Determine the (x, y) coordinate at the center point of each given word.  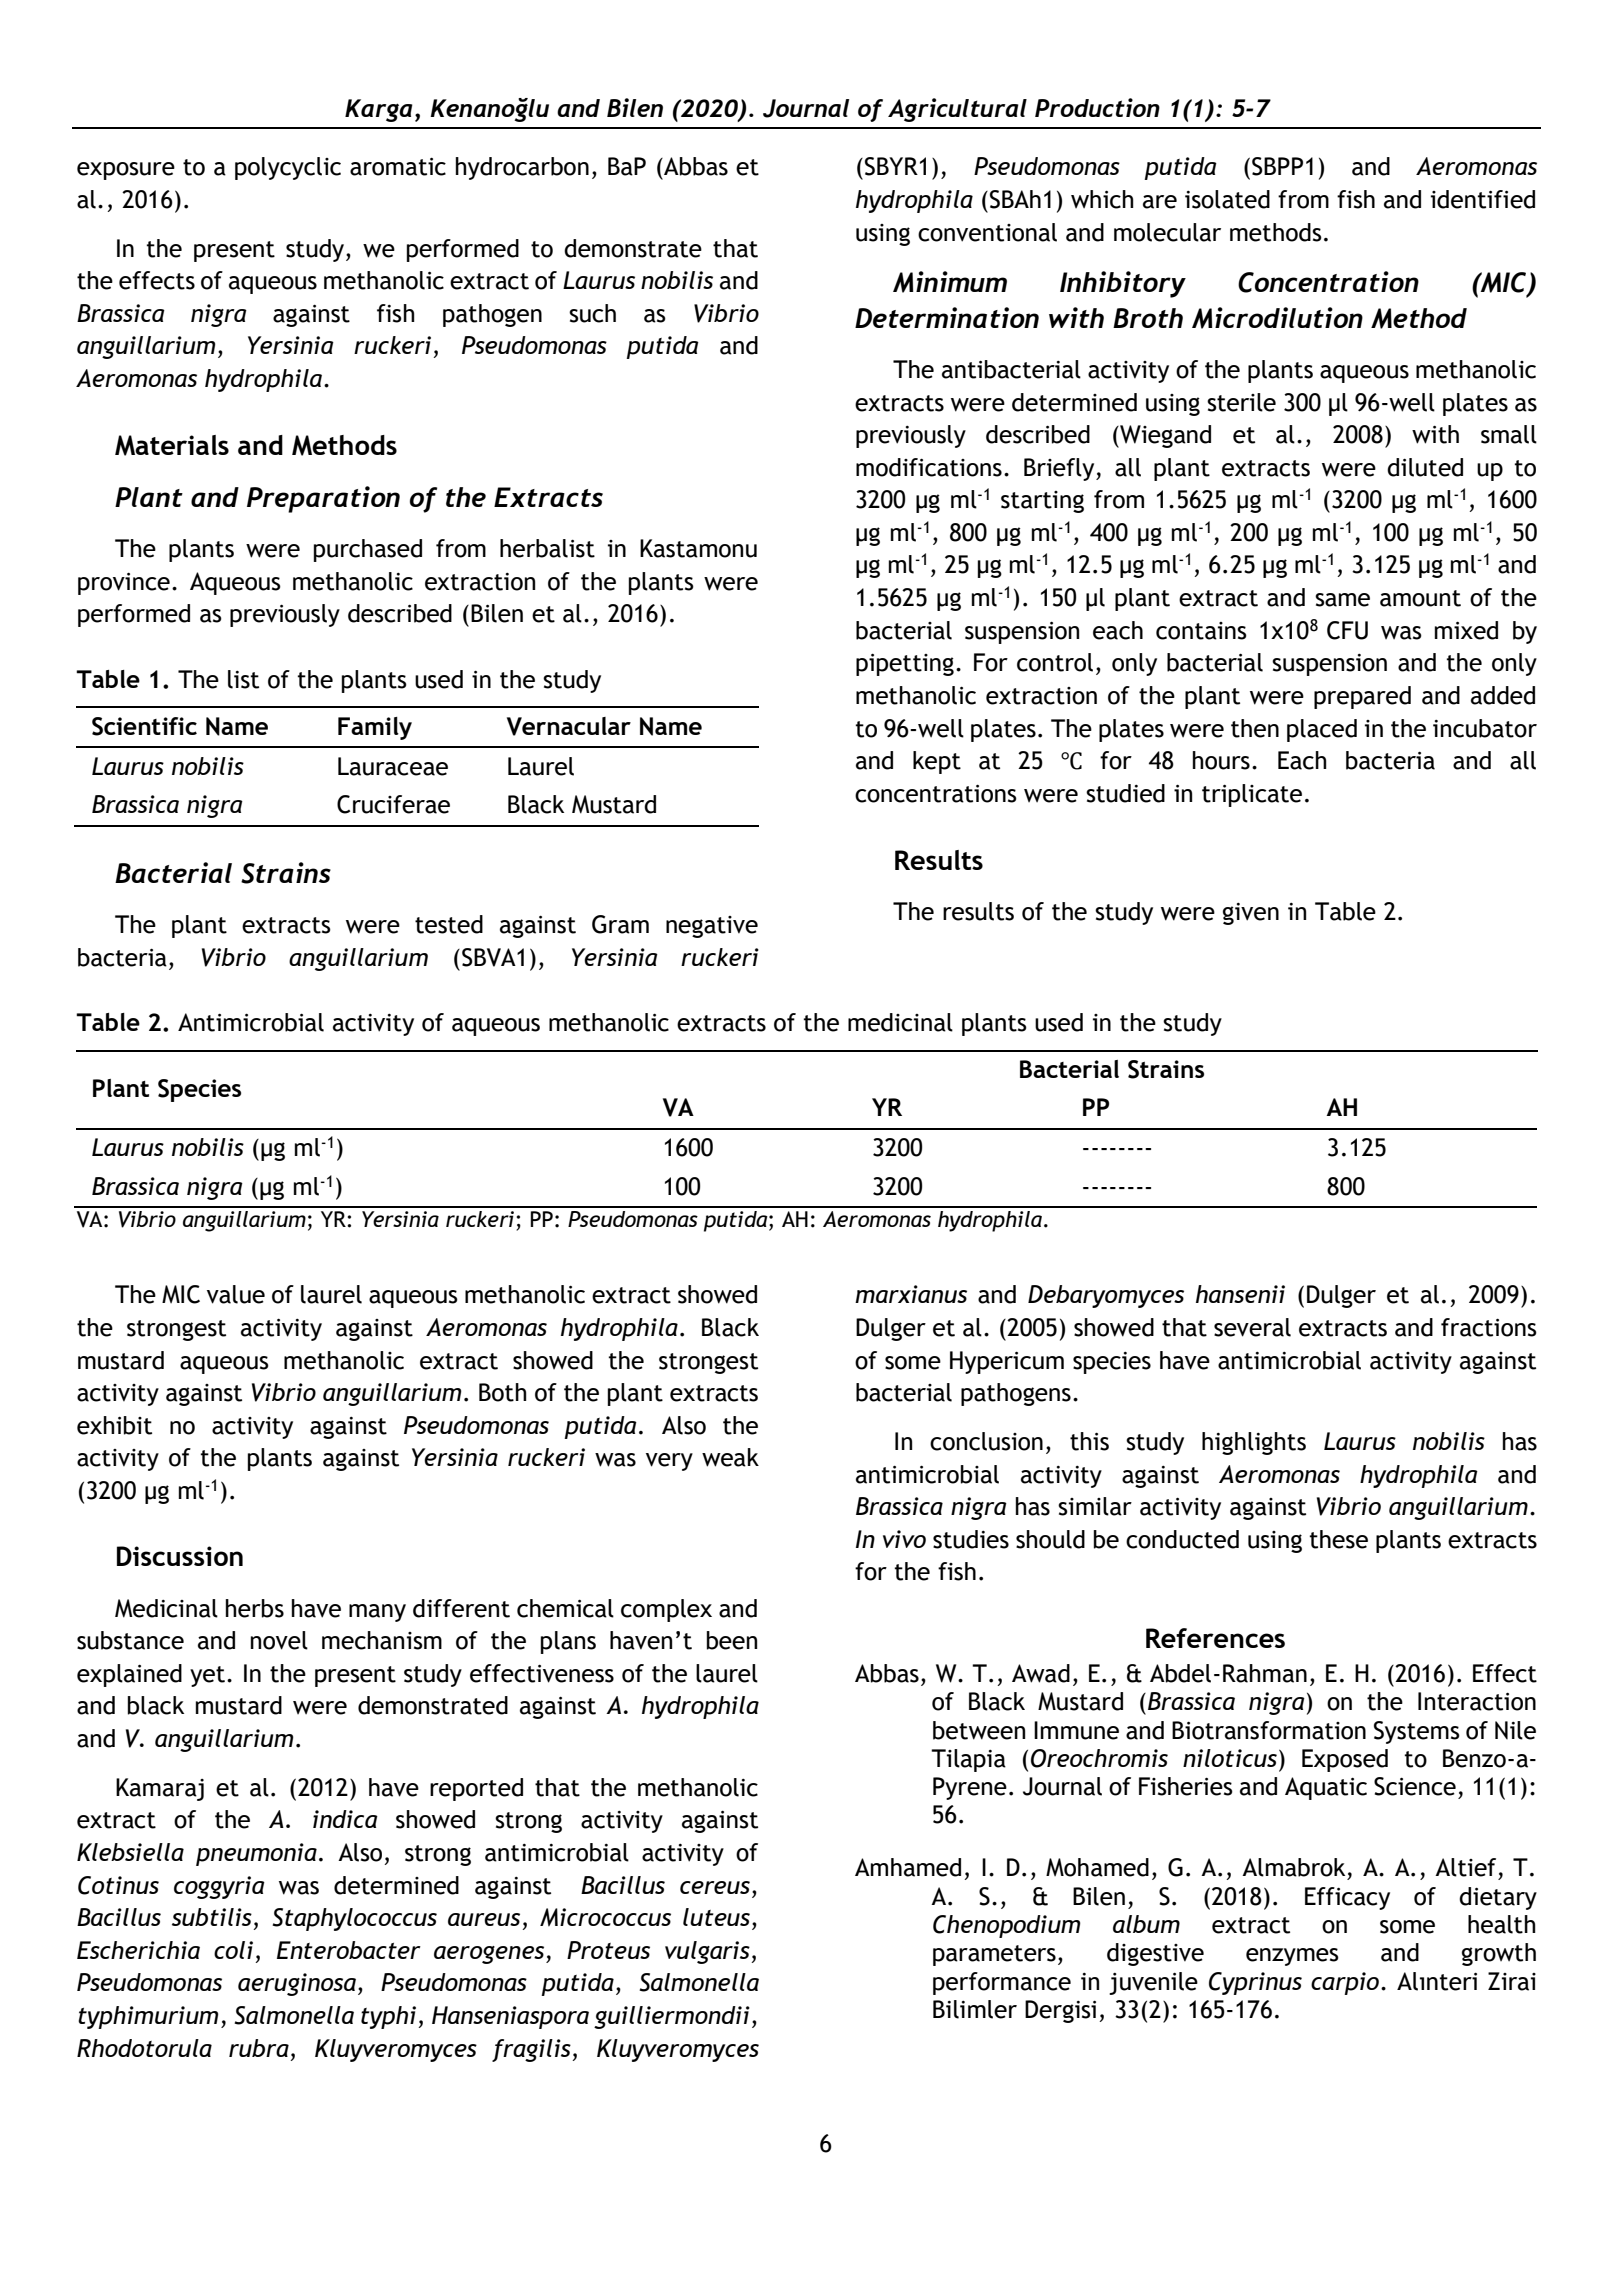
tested (449, 924)
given (1251, 914)
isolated (1227, 199)
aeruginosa (297, 1984)
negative (712, 927)
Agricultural (957, 110)
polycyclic (288, 168)
